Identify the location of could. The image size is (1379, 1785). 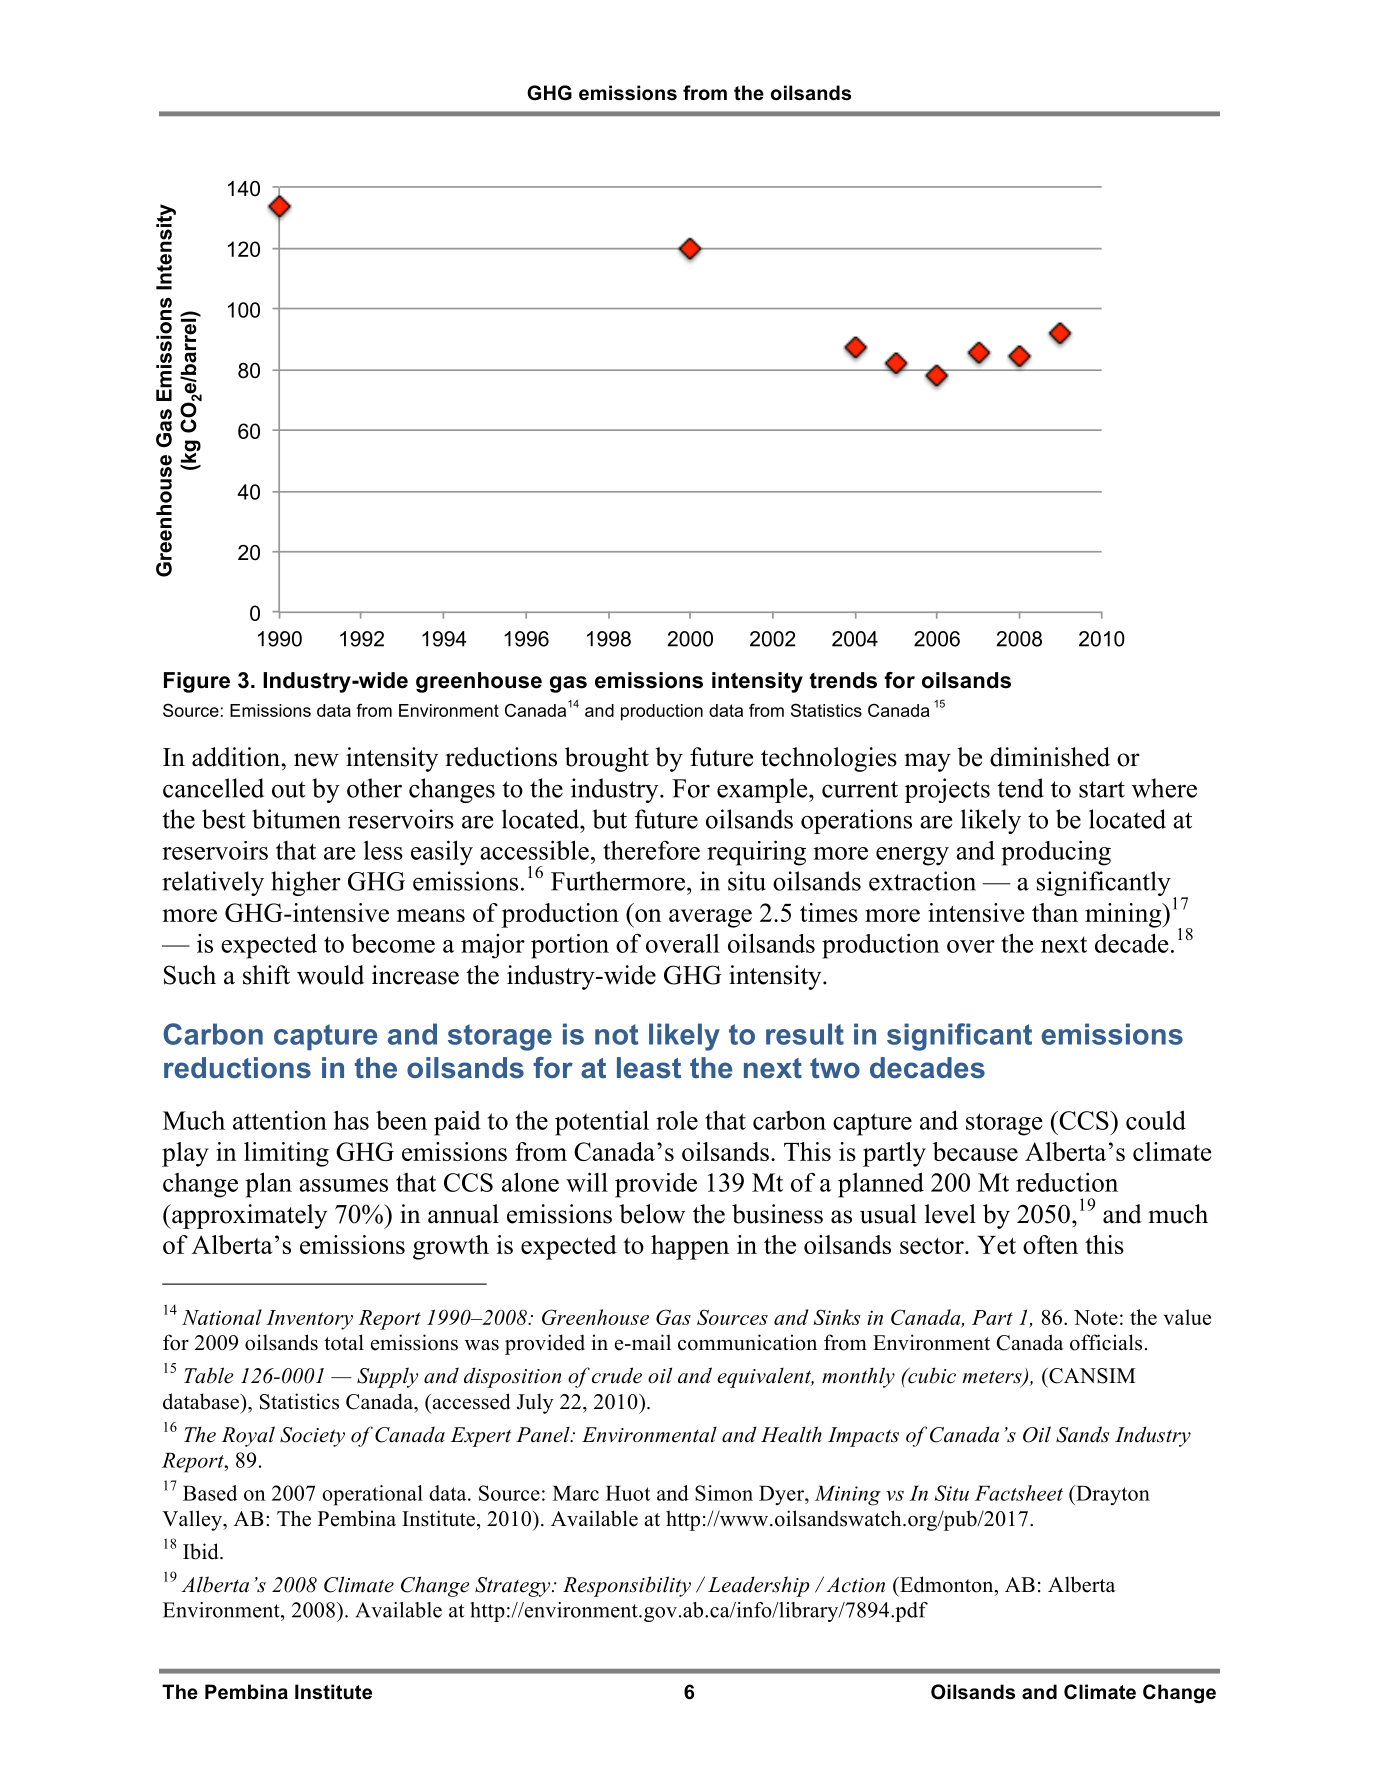
(1156, 1120).
